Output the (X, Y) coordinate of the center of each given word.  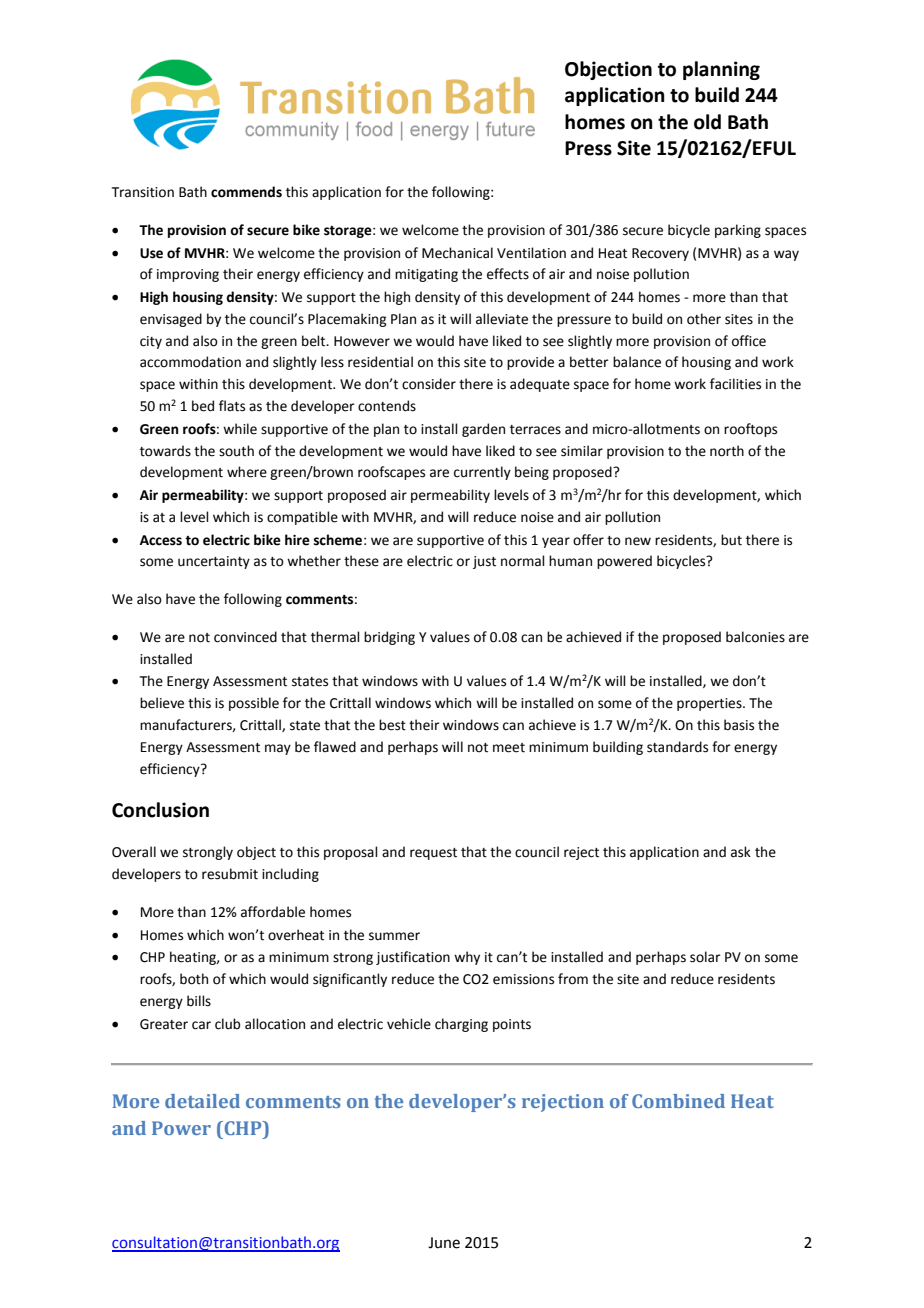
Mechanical (457, 253)
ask (741, 852)
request (433, 854)
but (731, 540)
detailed (202, 1101)
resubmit (230, 874)
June (444, 1243)
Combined (678, 1101)
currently (482, 473)
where (247, 472)
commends (246, 192)
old (707, 122)
